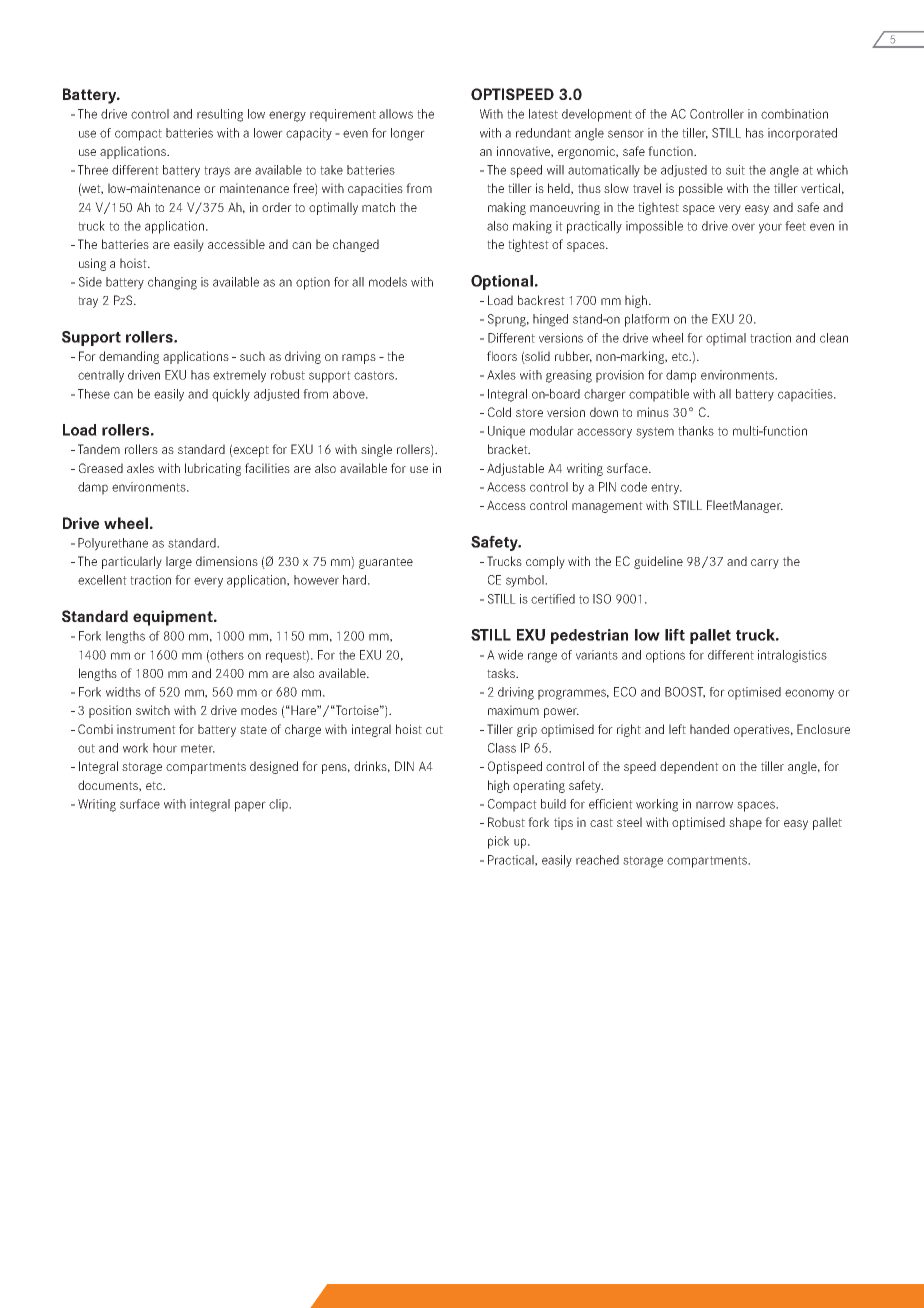 This screenshot has width=924, height=1308. What do you see at coordinates (685, 692) in the screenshot?
I see `BOOST` at bounding box center [685, 692].
